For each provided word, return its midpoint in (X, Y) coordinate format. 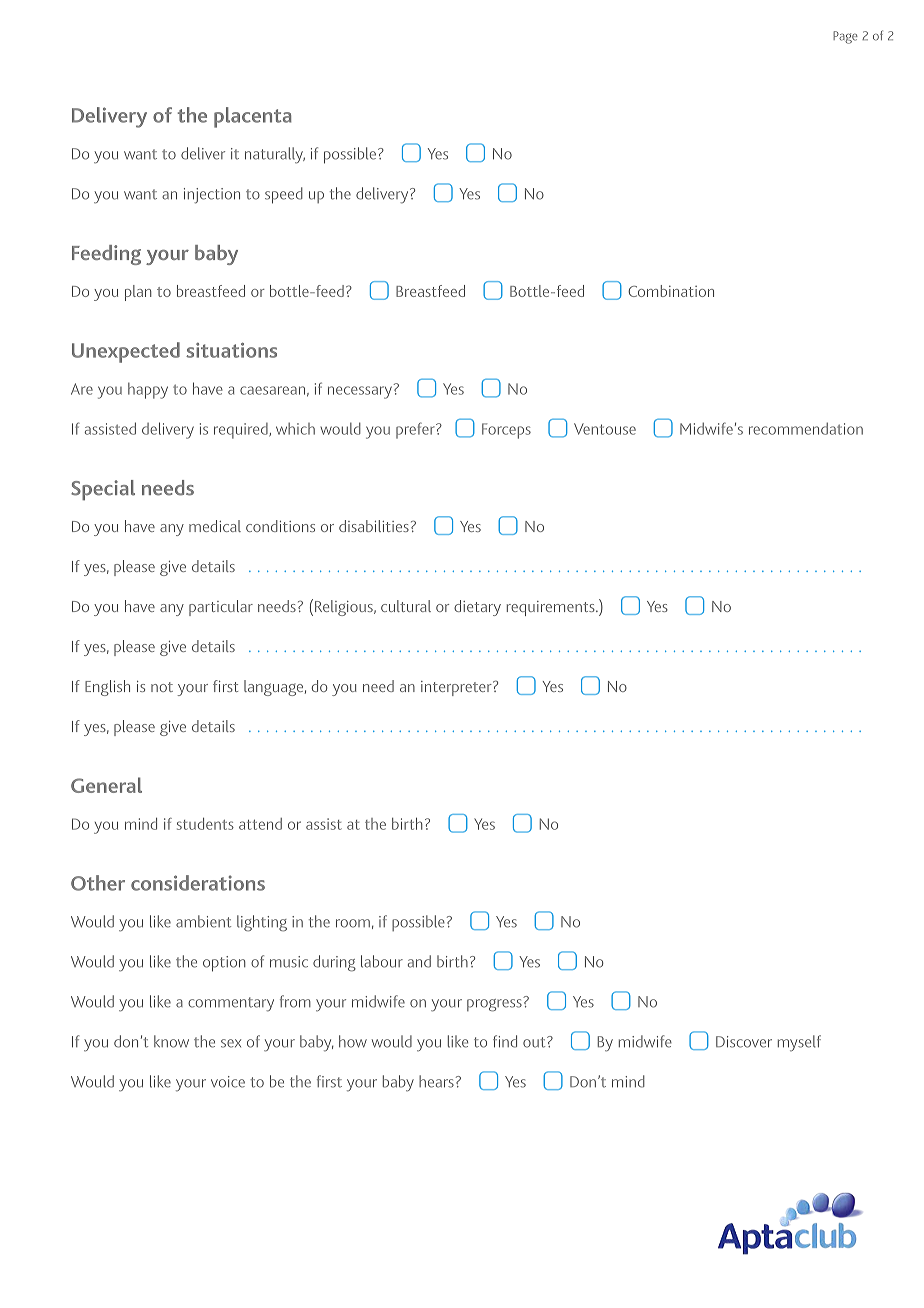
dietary (477, 608)
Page (845, 37)
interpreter (457, 688)
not (162, 687)
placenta (253, 117)
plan (138, 293)
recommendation (806, 429)
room (353, 923)
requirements (552, 608)
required (242, 431)
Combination (671, 291)
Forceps (506, 431)
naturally (275, 155)
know (171, 1041)
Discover (744, 1042)
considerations (198, 883)
